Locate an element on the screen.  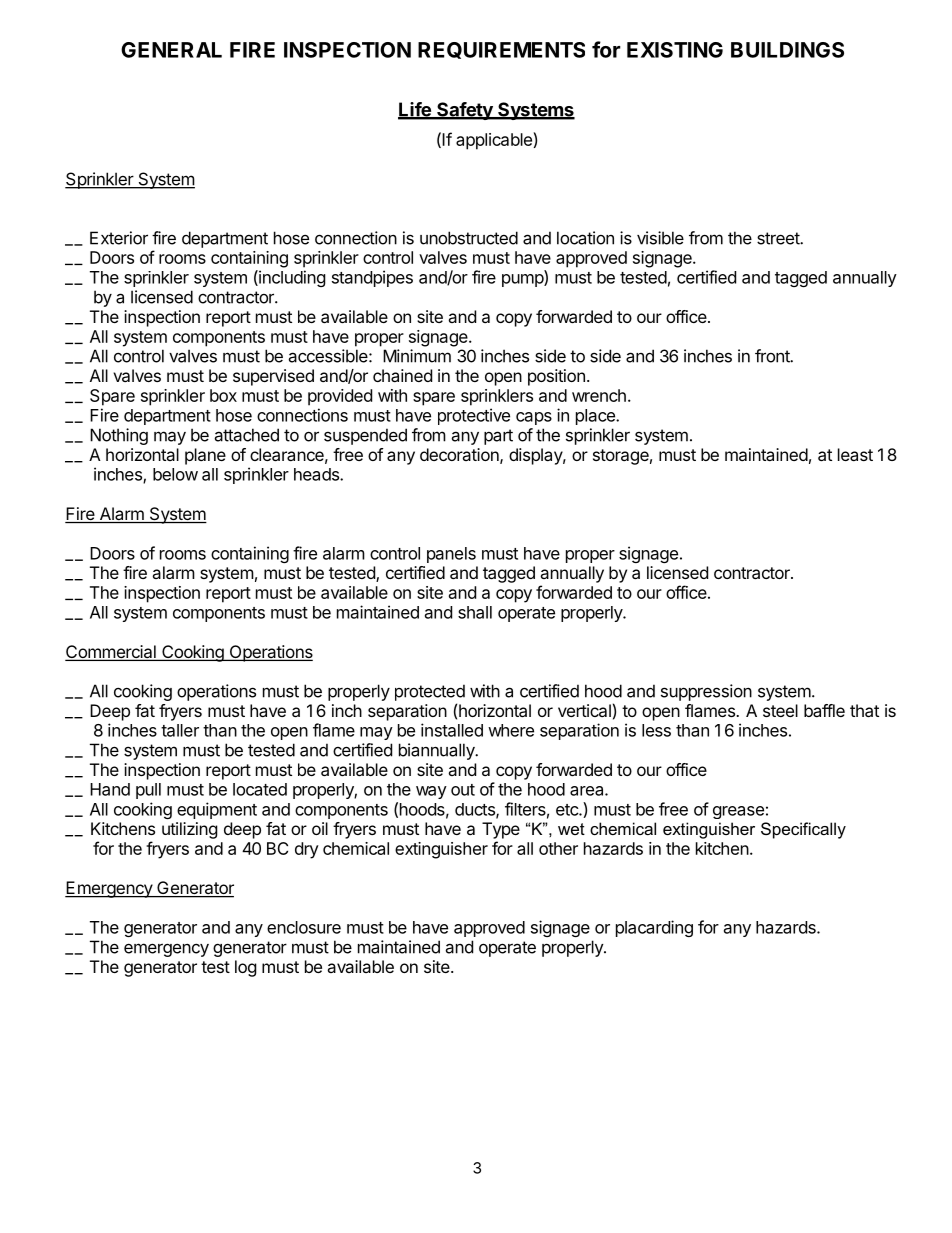
least is located at coordinates (855, 454).
